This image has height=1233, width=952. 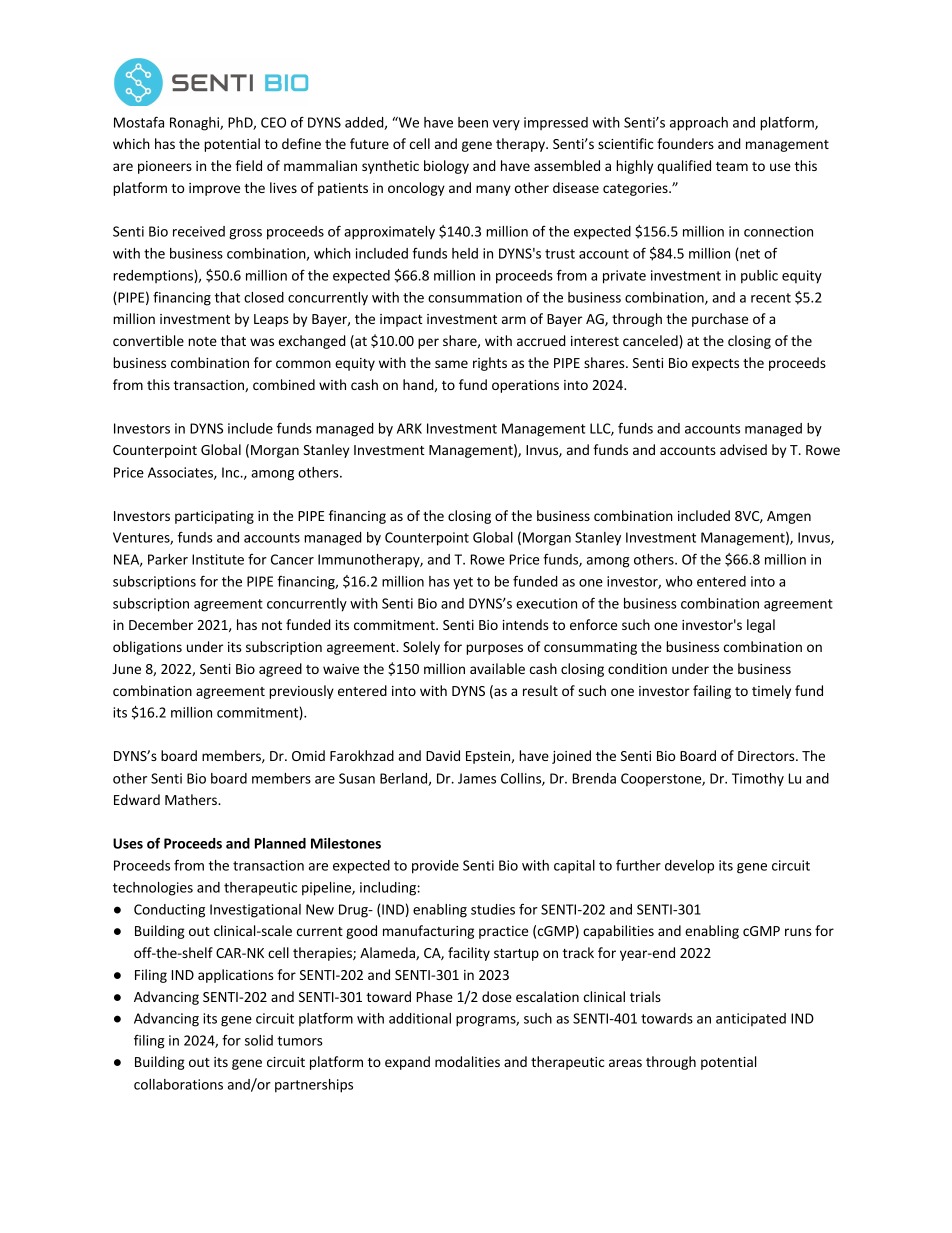 I want to click on participating, so click(x=214, y=517).
